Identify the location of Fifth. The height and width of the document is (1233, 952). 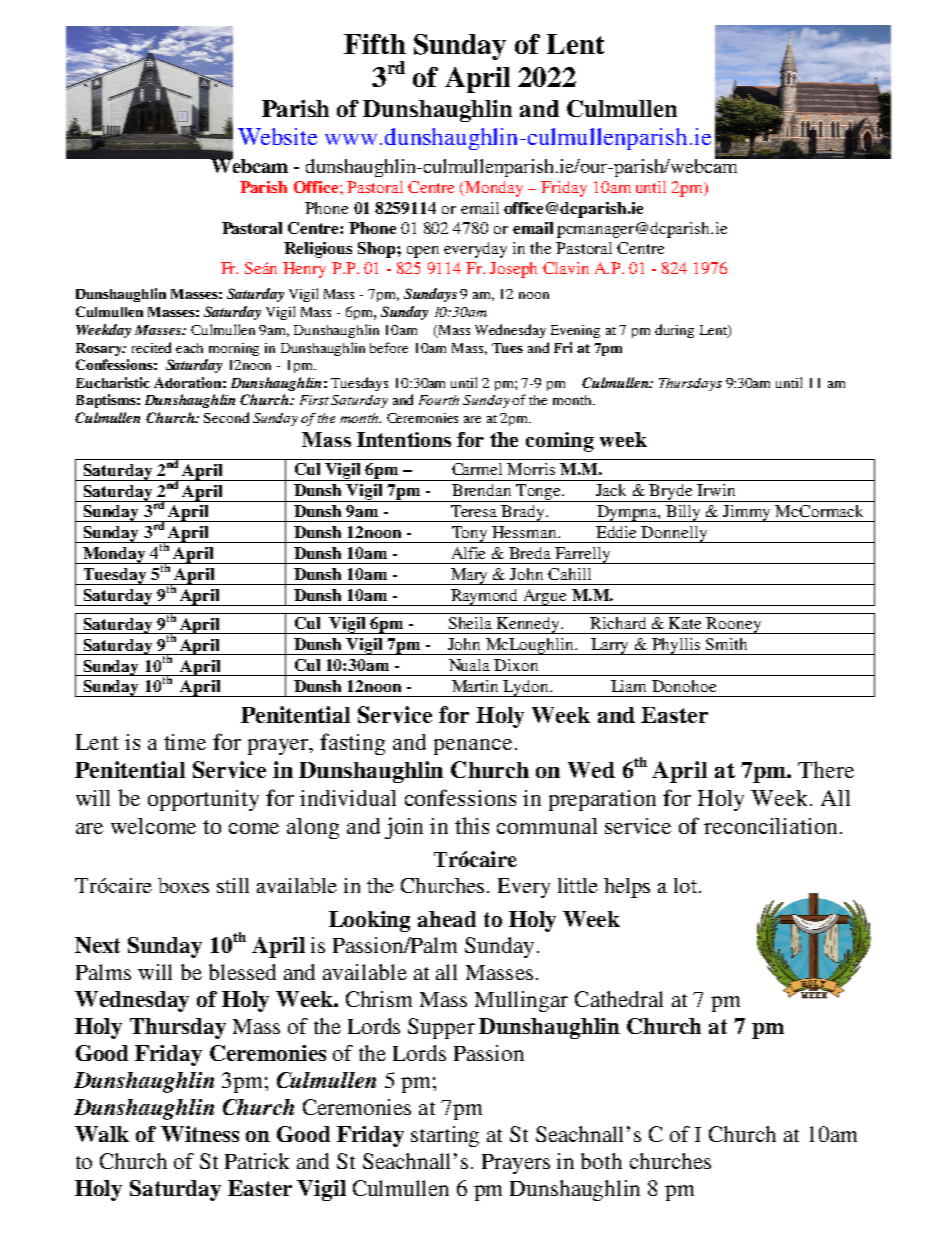
(375, 44).
